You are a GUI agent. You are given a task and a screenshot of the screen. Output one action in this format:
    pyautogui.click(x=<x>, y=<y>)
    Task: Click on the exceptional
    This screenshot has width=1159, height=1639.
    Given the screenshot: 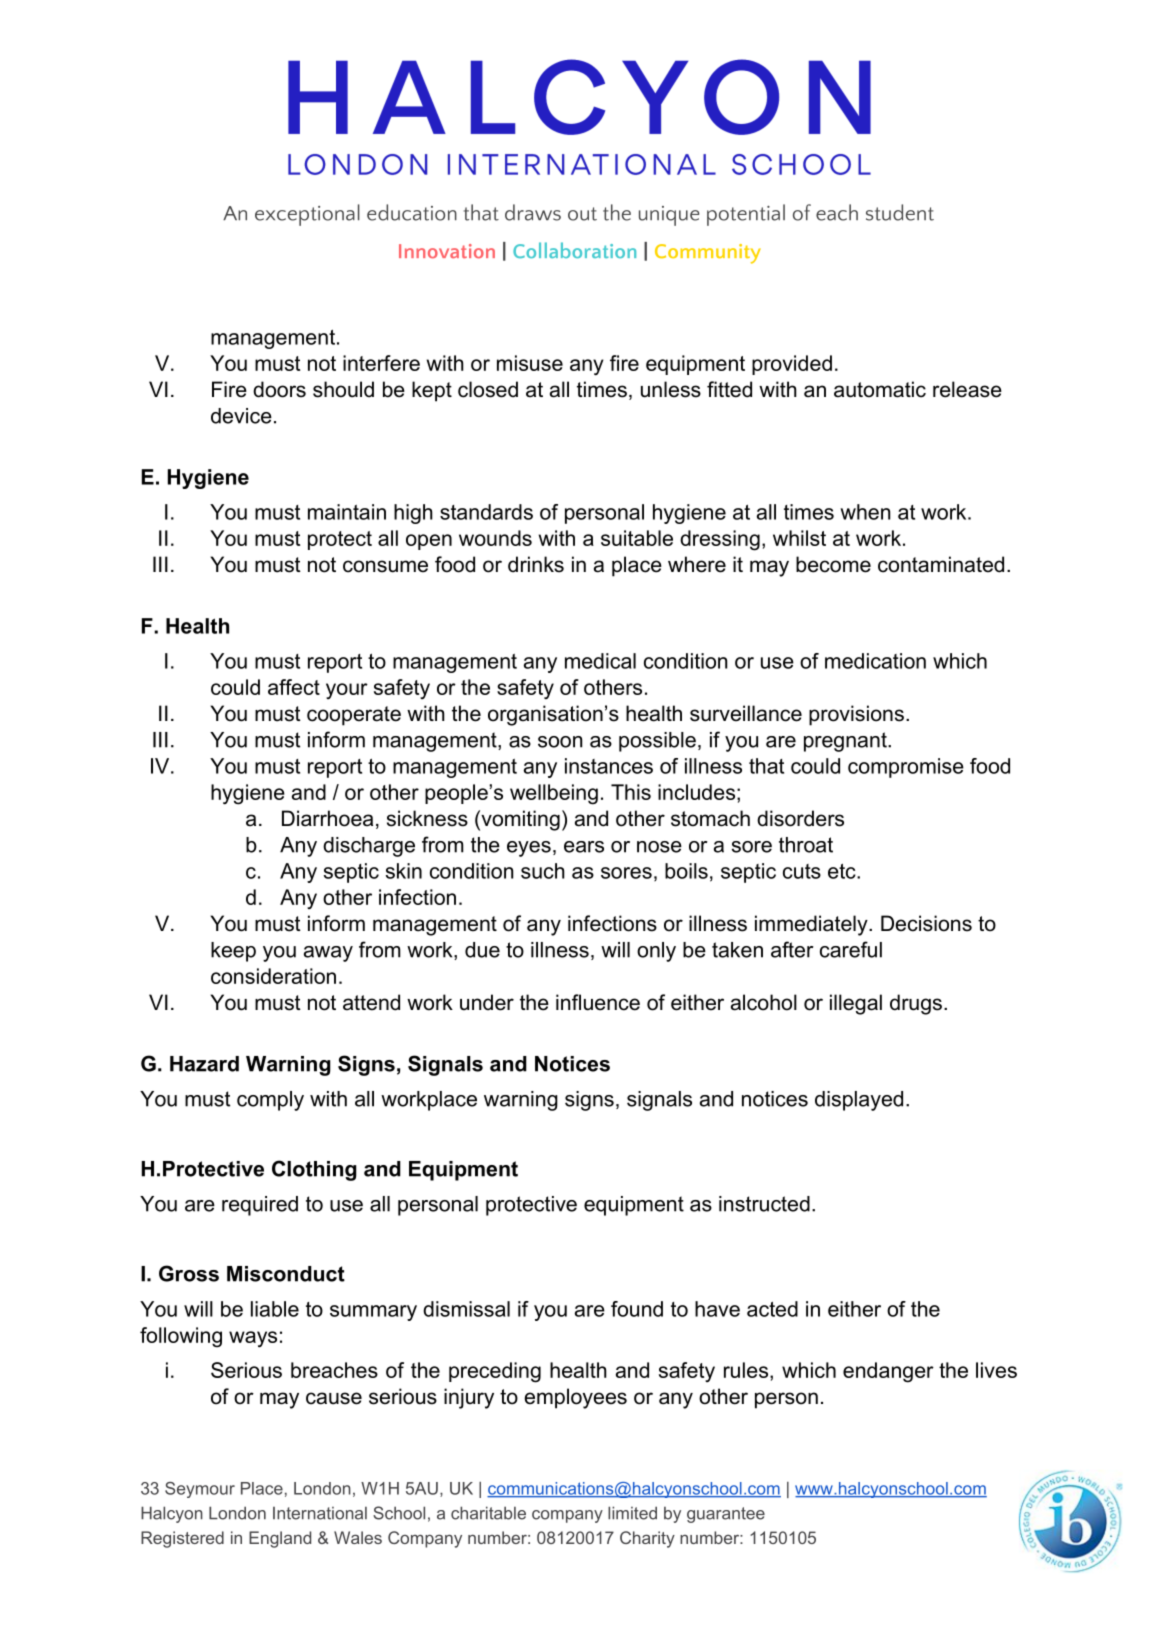 What is the action you would take?
    pyautogui.click(x=307, y=215)
